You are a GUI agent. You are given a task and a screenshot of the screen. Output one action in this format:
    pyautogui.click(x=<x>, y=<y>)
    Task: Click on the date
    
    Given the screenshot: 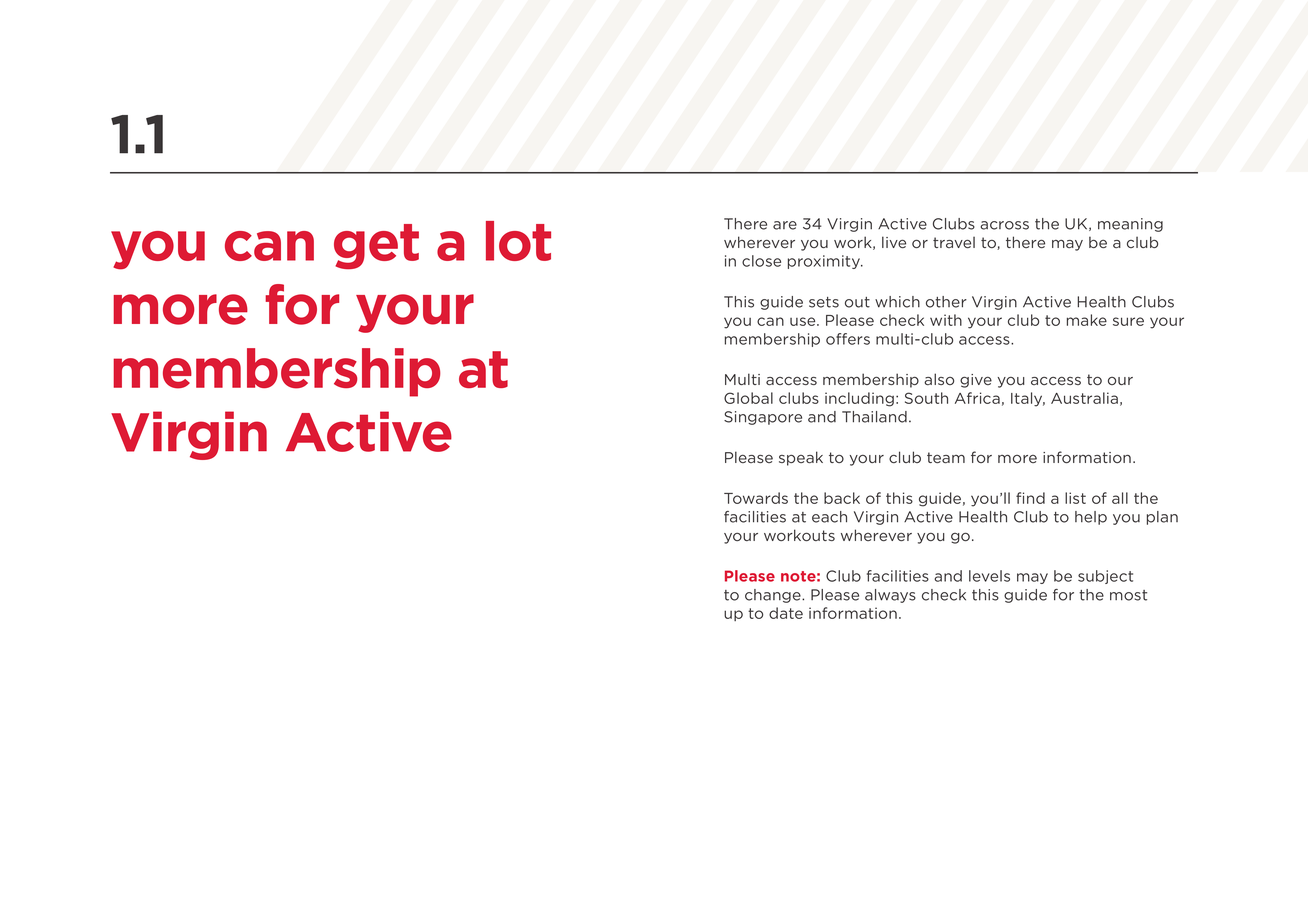 What is the action you would take?
    pyautogui.click(x=786, y=613)
